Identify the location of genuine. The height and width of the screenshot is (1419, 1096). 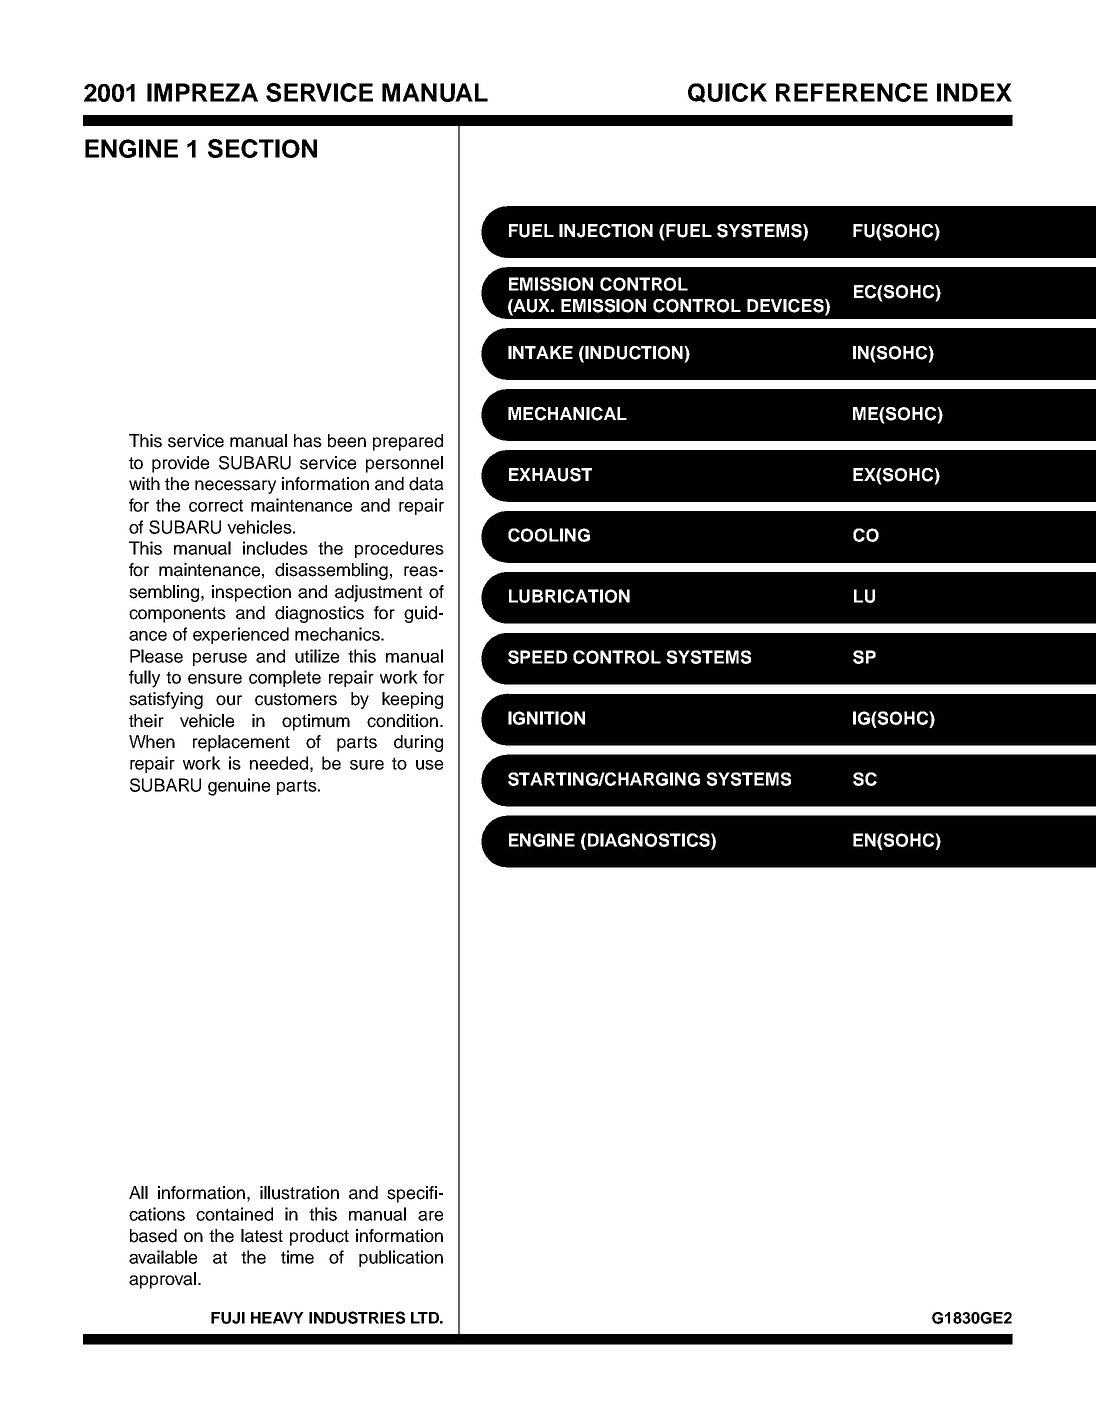
(239, 787).
